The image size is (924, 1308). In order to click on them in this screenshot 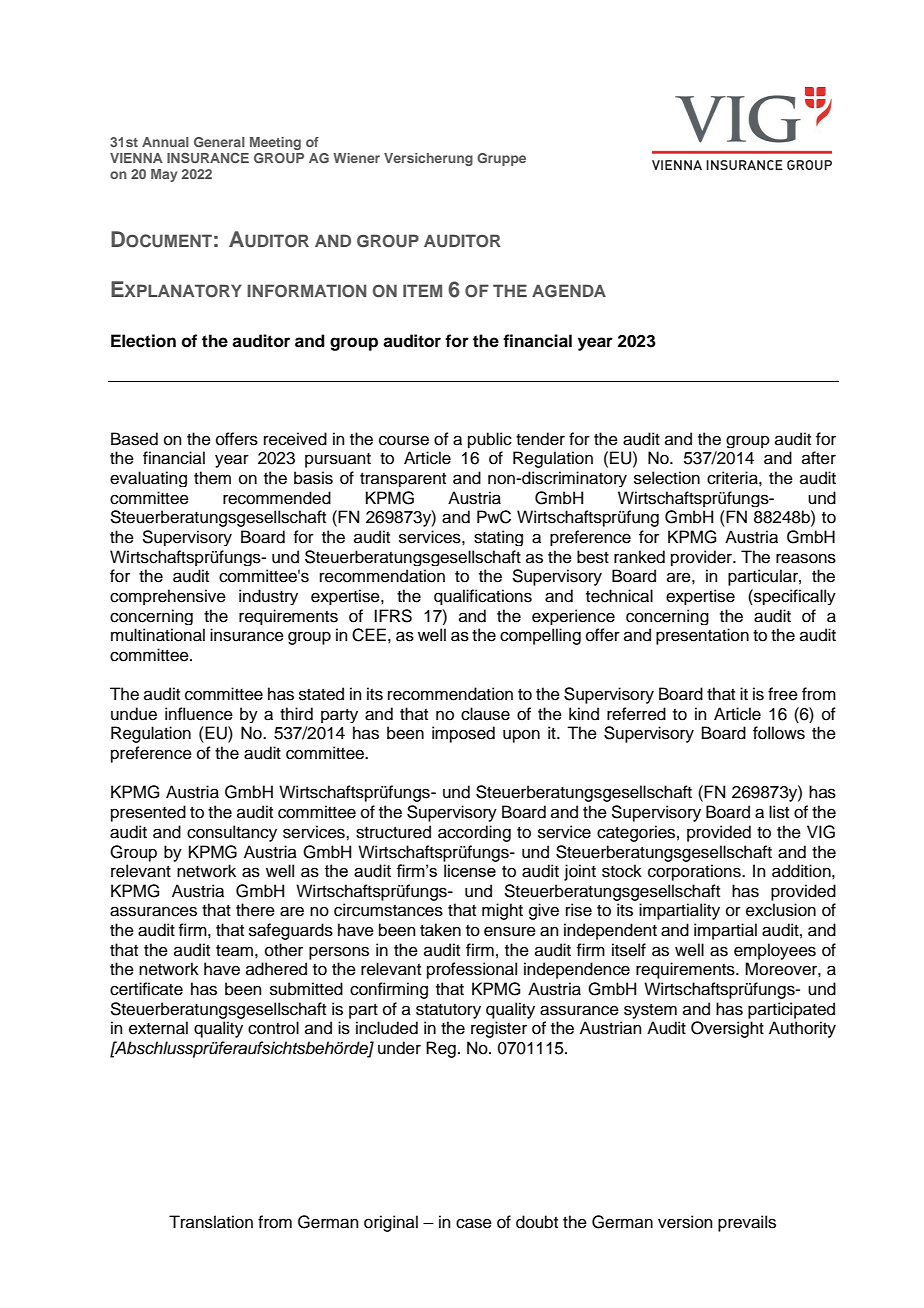, I will do `click(212, 478)`.
